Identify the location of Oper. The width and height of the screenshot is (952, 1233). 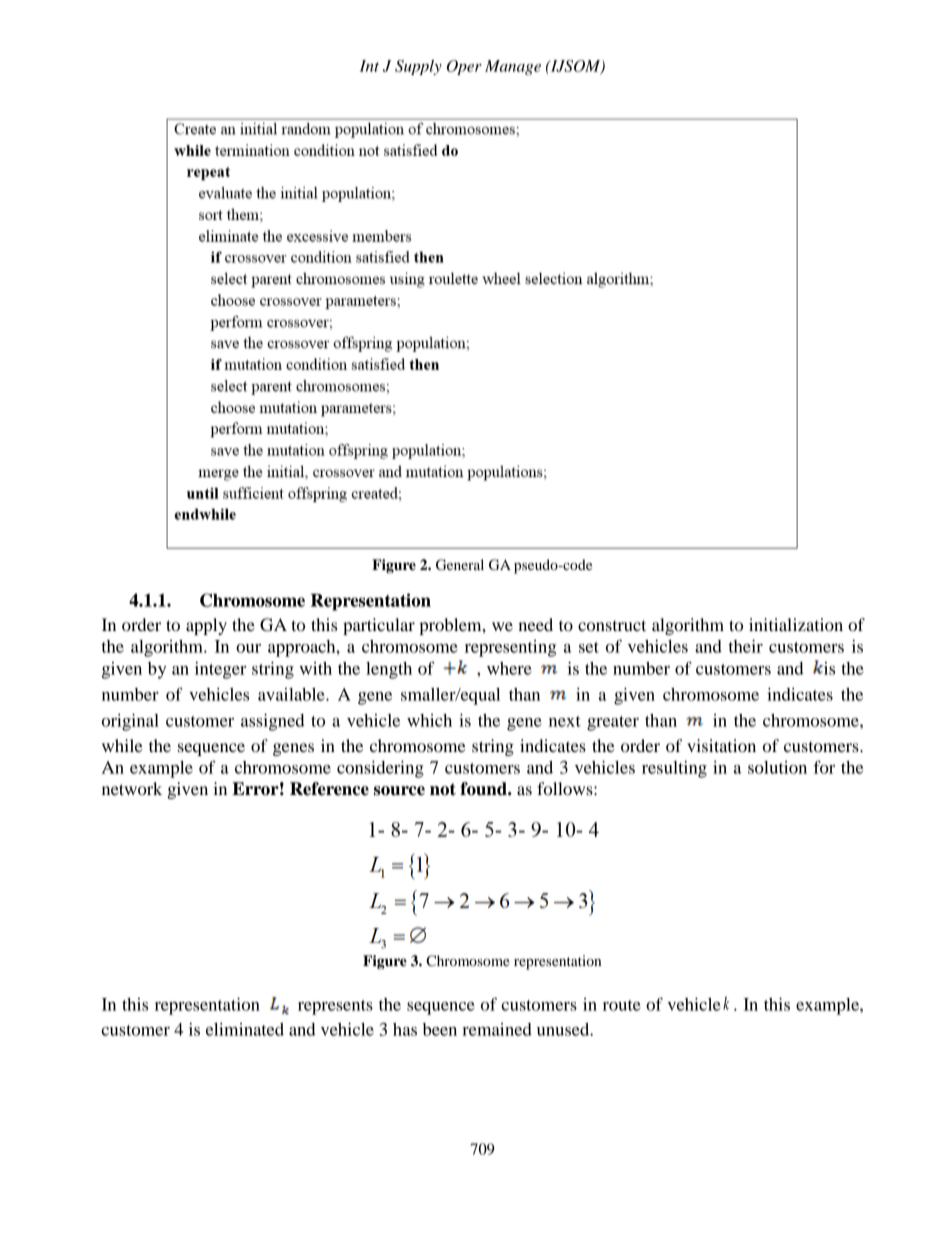
(464, 67).
